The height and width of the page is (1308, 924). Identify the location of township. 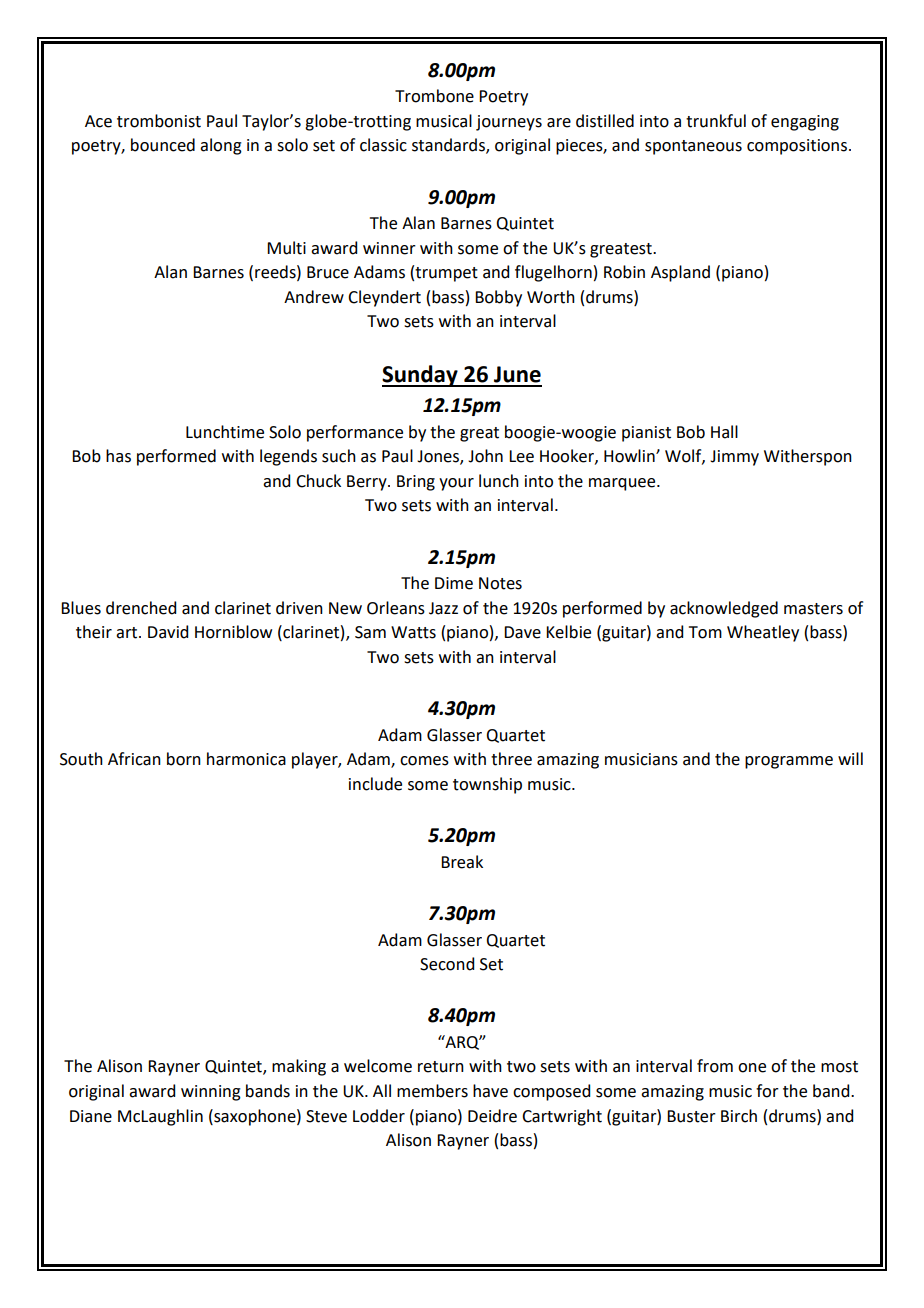
(487, 785).
